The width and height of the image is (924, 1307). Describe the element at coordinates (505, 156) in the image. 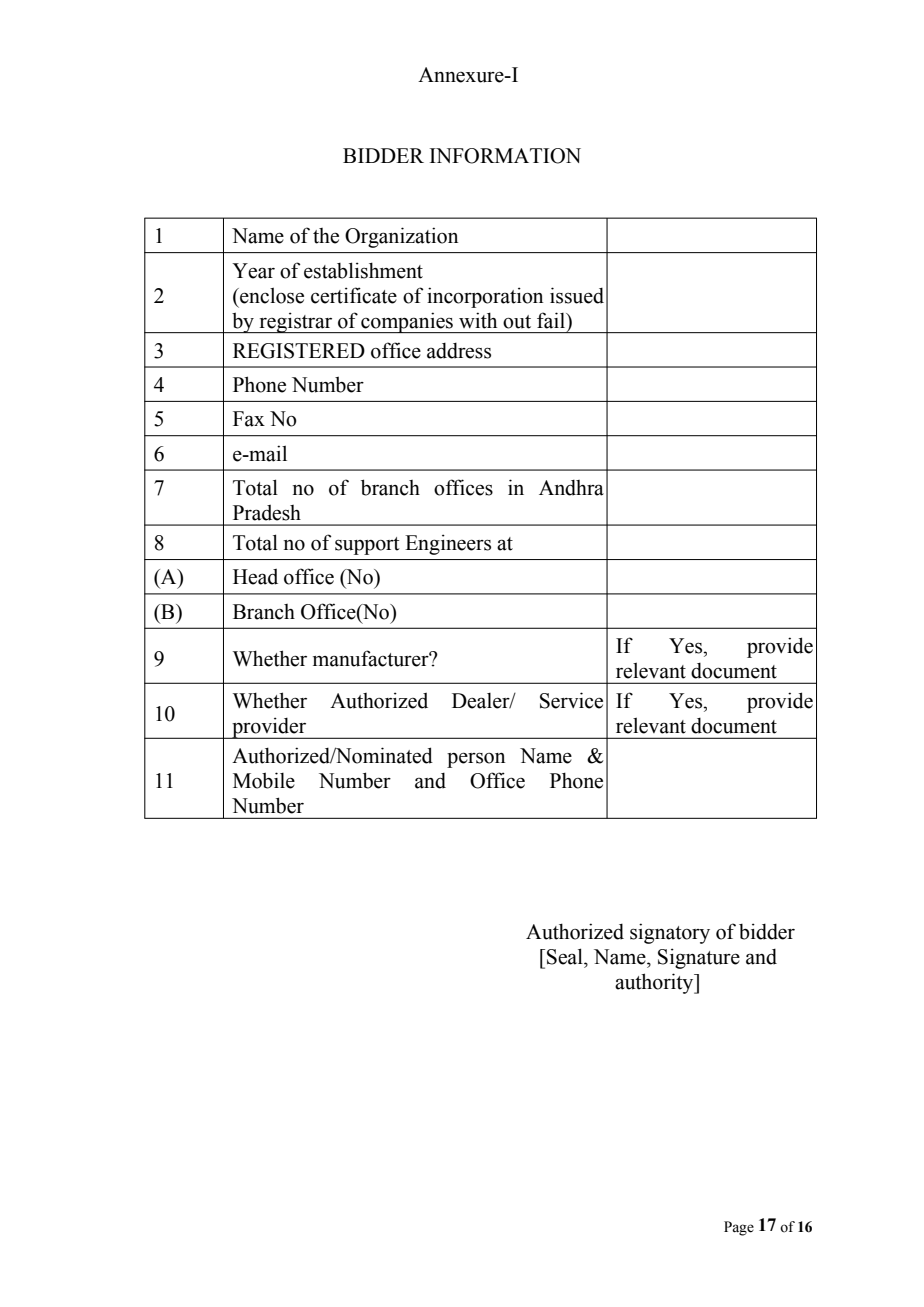

I see `INFORMATION` at that location.
